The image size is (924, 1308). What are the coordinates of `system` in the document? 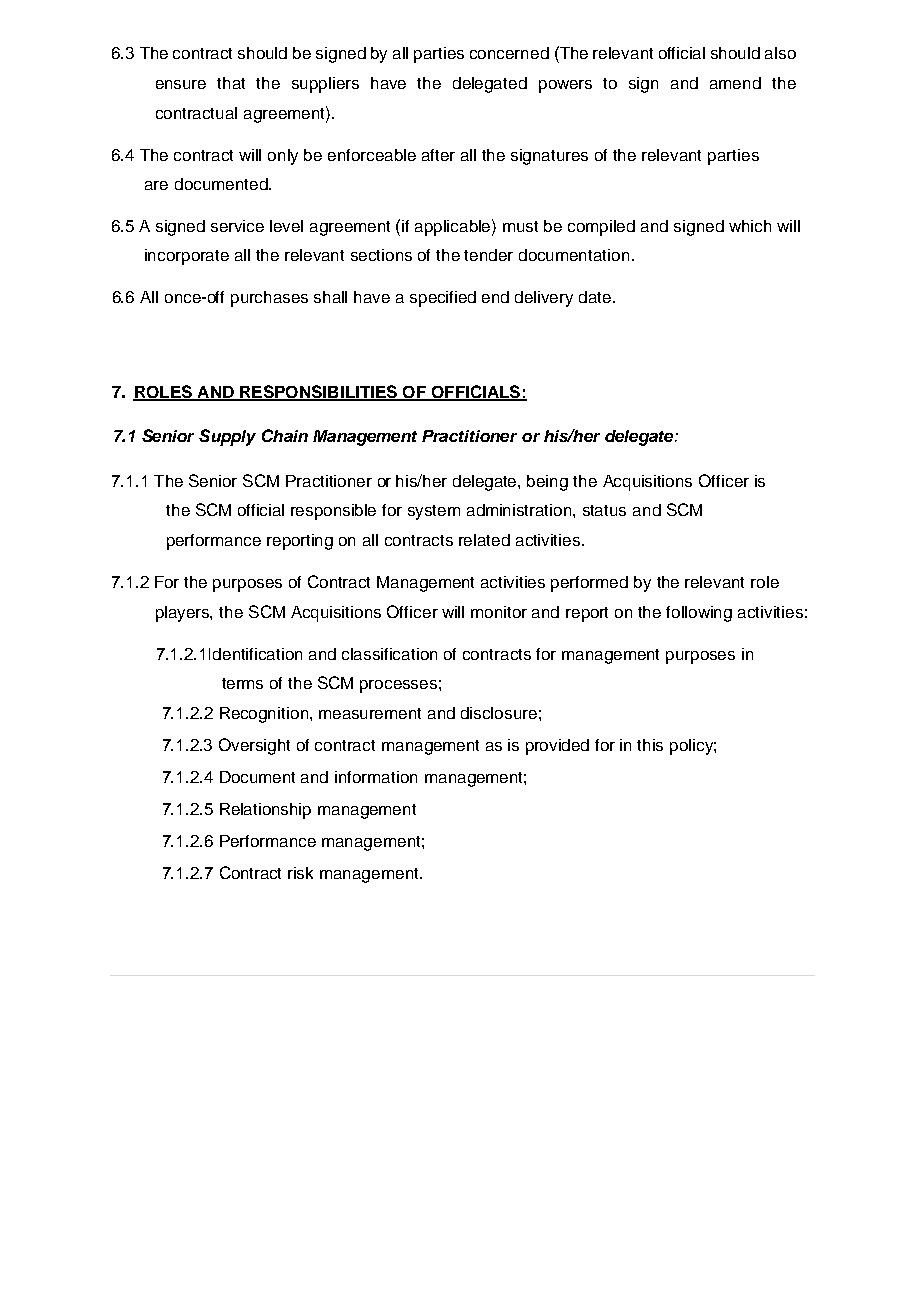 It's located at (434, 512).
